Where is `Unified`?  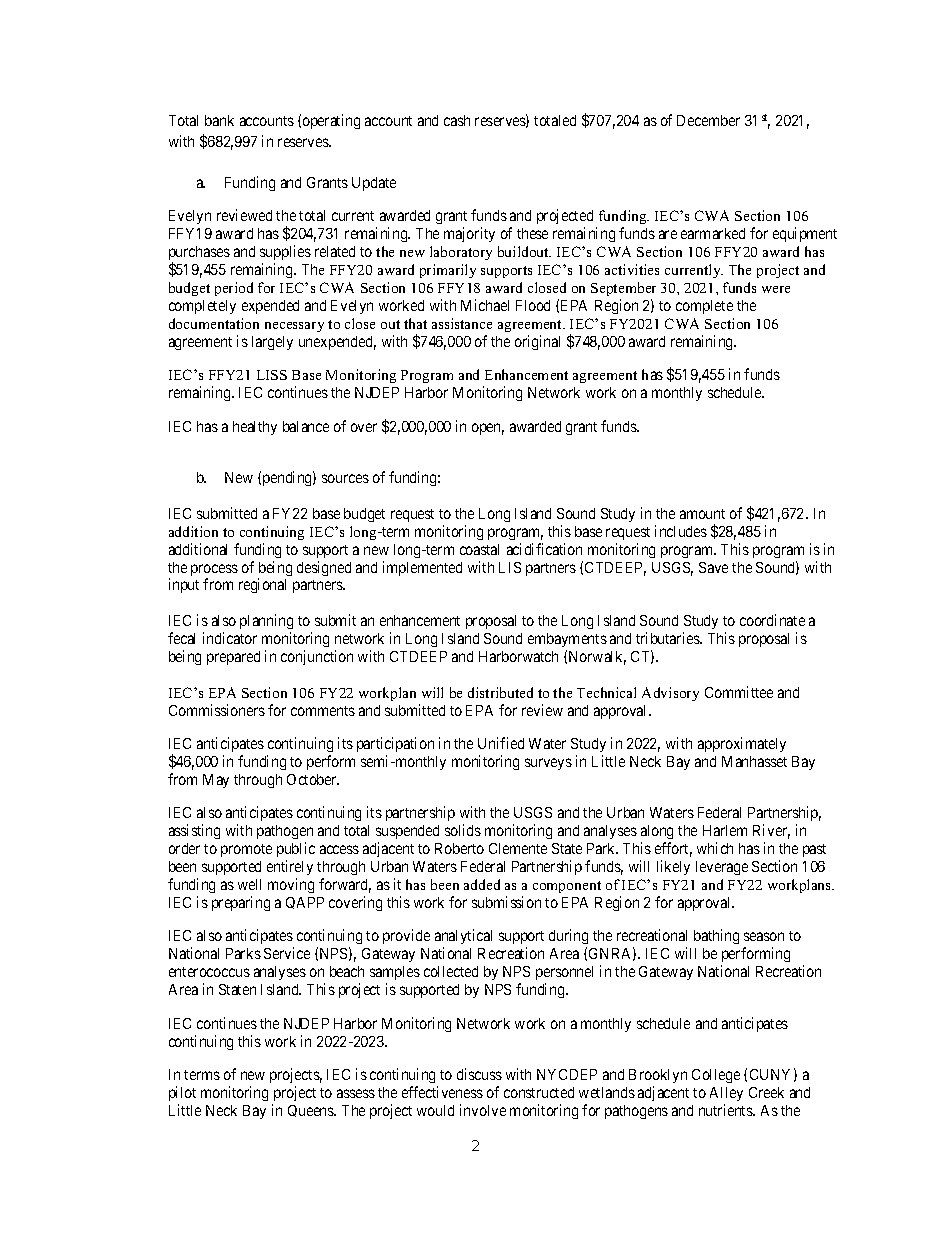 Unified is located at coordinates (501, 743).
